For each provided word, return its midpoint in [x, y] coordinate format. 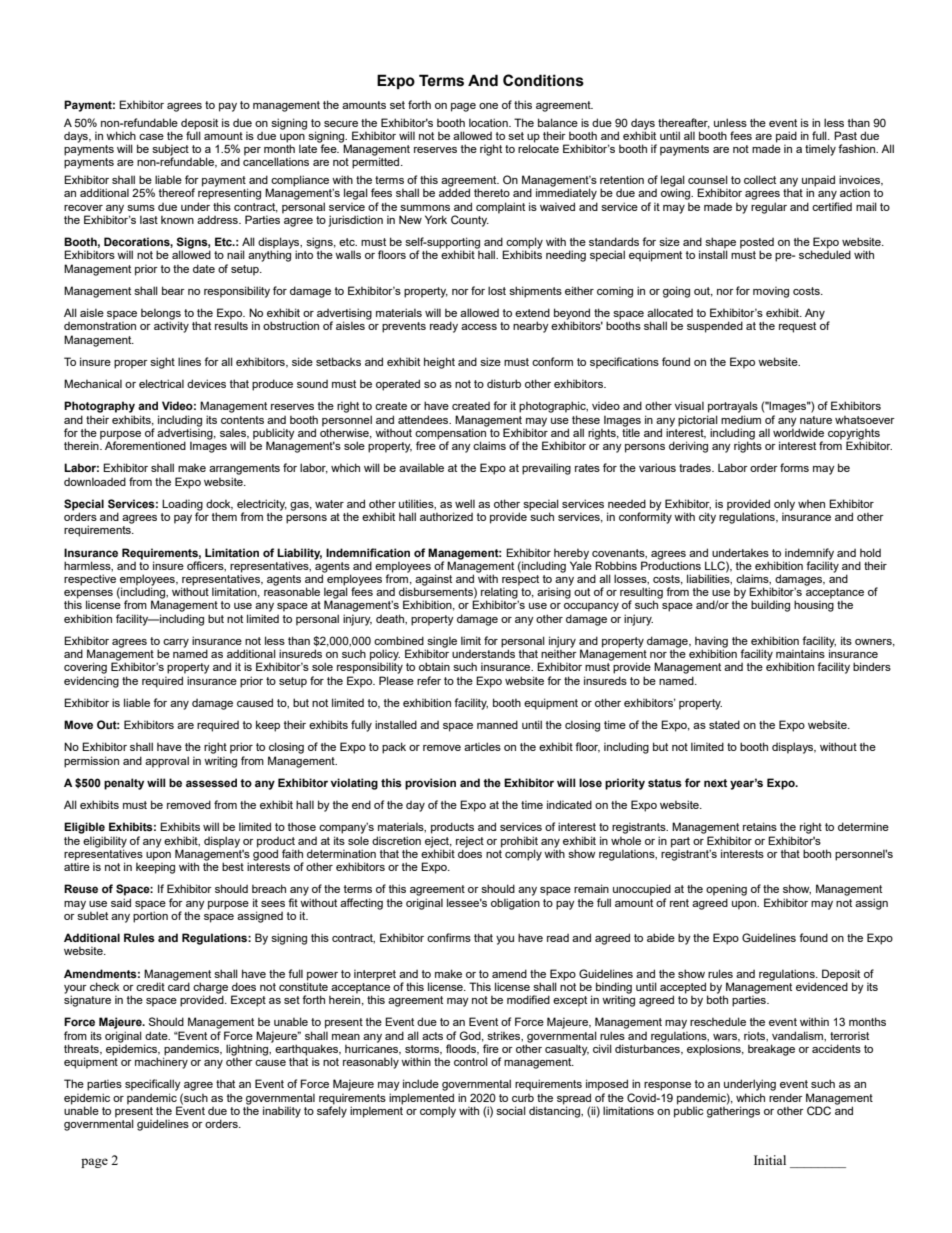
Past [845, 135]
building [770, 606]
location [489, 122]
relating [500, 594]
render [786, 1097]
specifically [153, 1085]
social [511, 1110]
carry [176, 643]
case [151, 137]
